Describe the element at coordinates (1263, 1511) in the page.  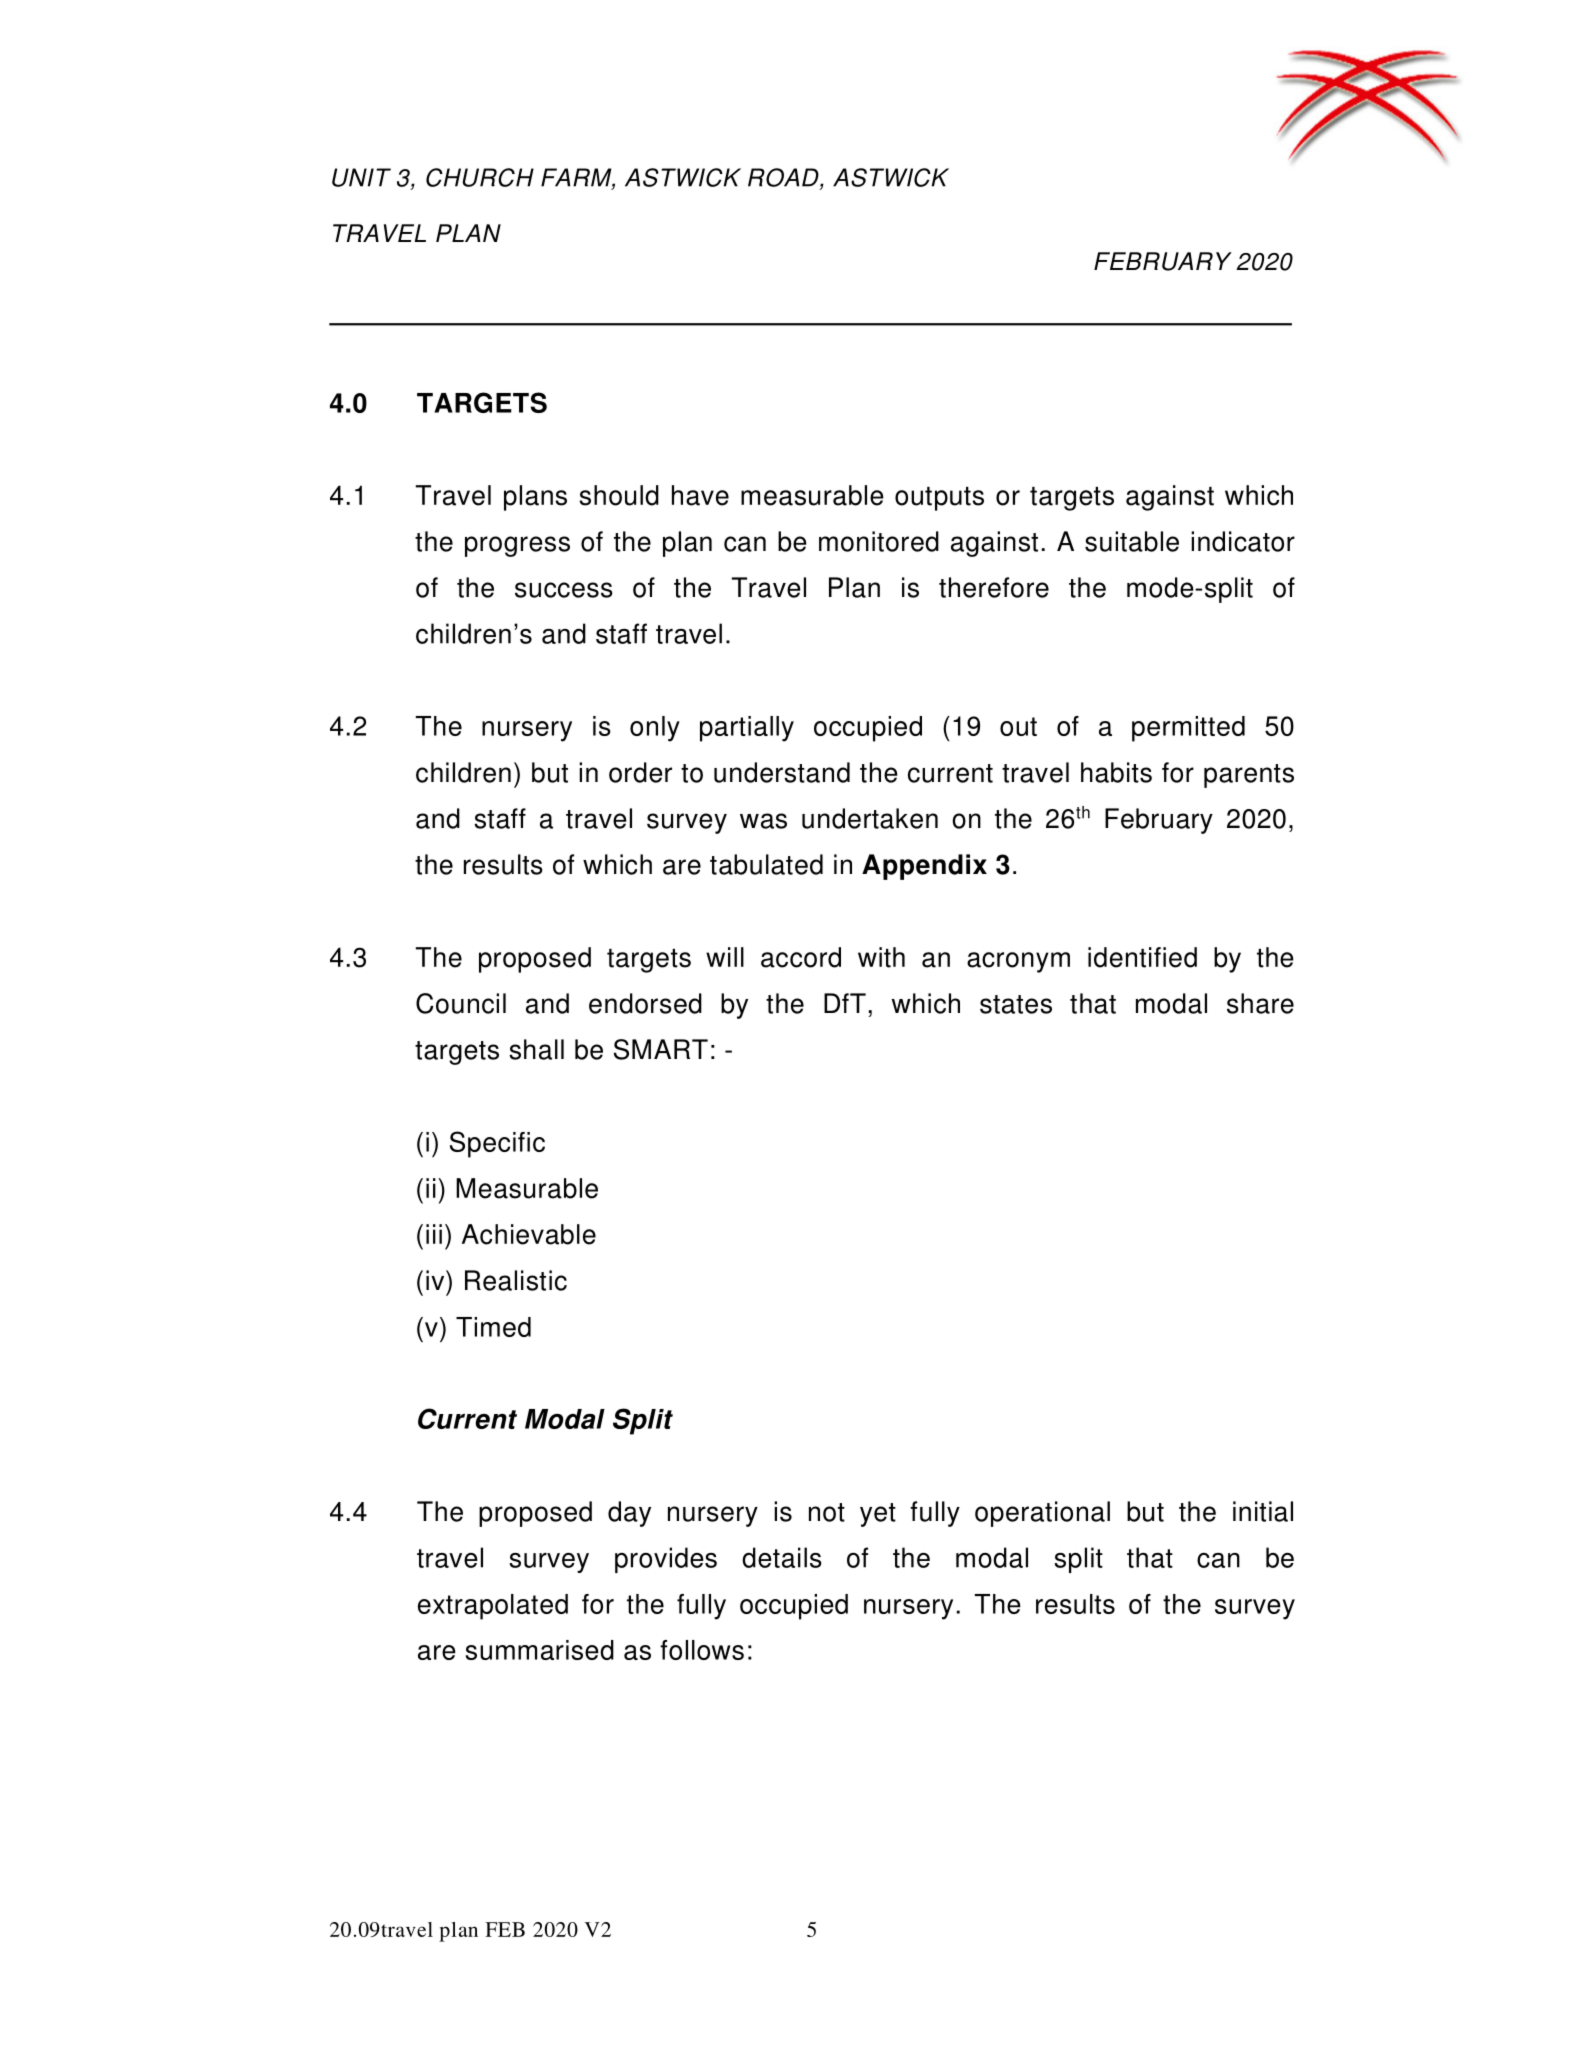
I see `initial` at that location.
